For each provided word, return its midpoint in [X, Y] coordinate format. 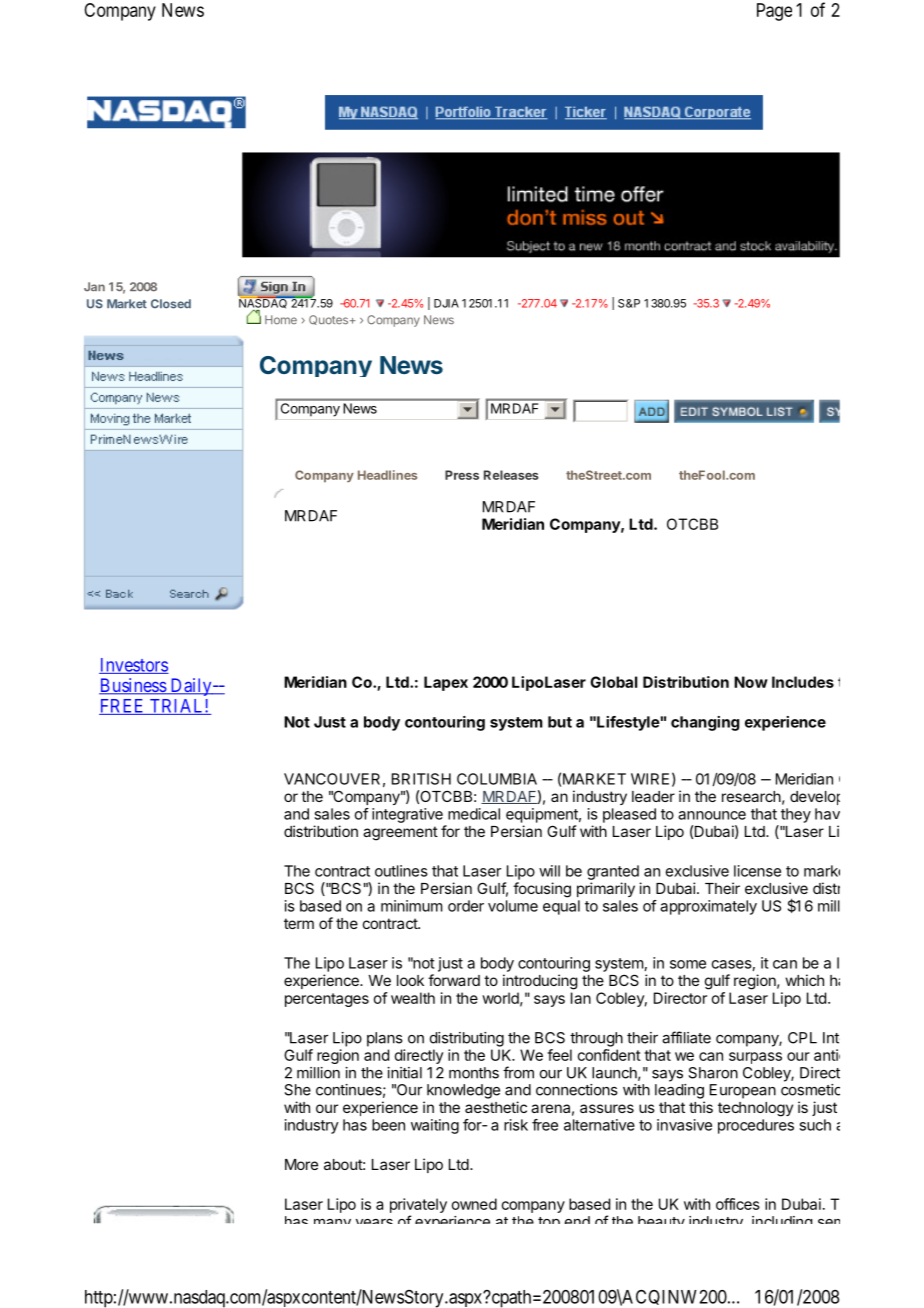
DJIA [446, 303]
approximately [708, 907]
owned [474, 1204]
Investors [134, 666]
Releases [511, 475]
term [299, 923]
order [466, 906]
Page [774, 12]
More [301, 1164]
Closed [171, 304]
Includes [803, 682]
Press [462, 475]
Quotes [330, 320]
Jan [94, 287]
